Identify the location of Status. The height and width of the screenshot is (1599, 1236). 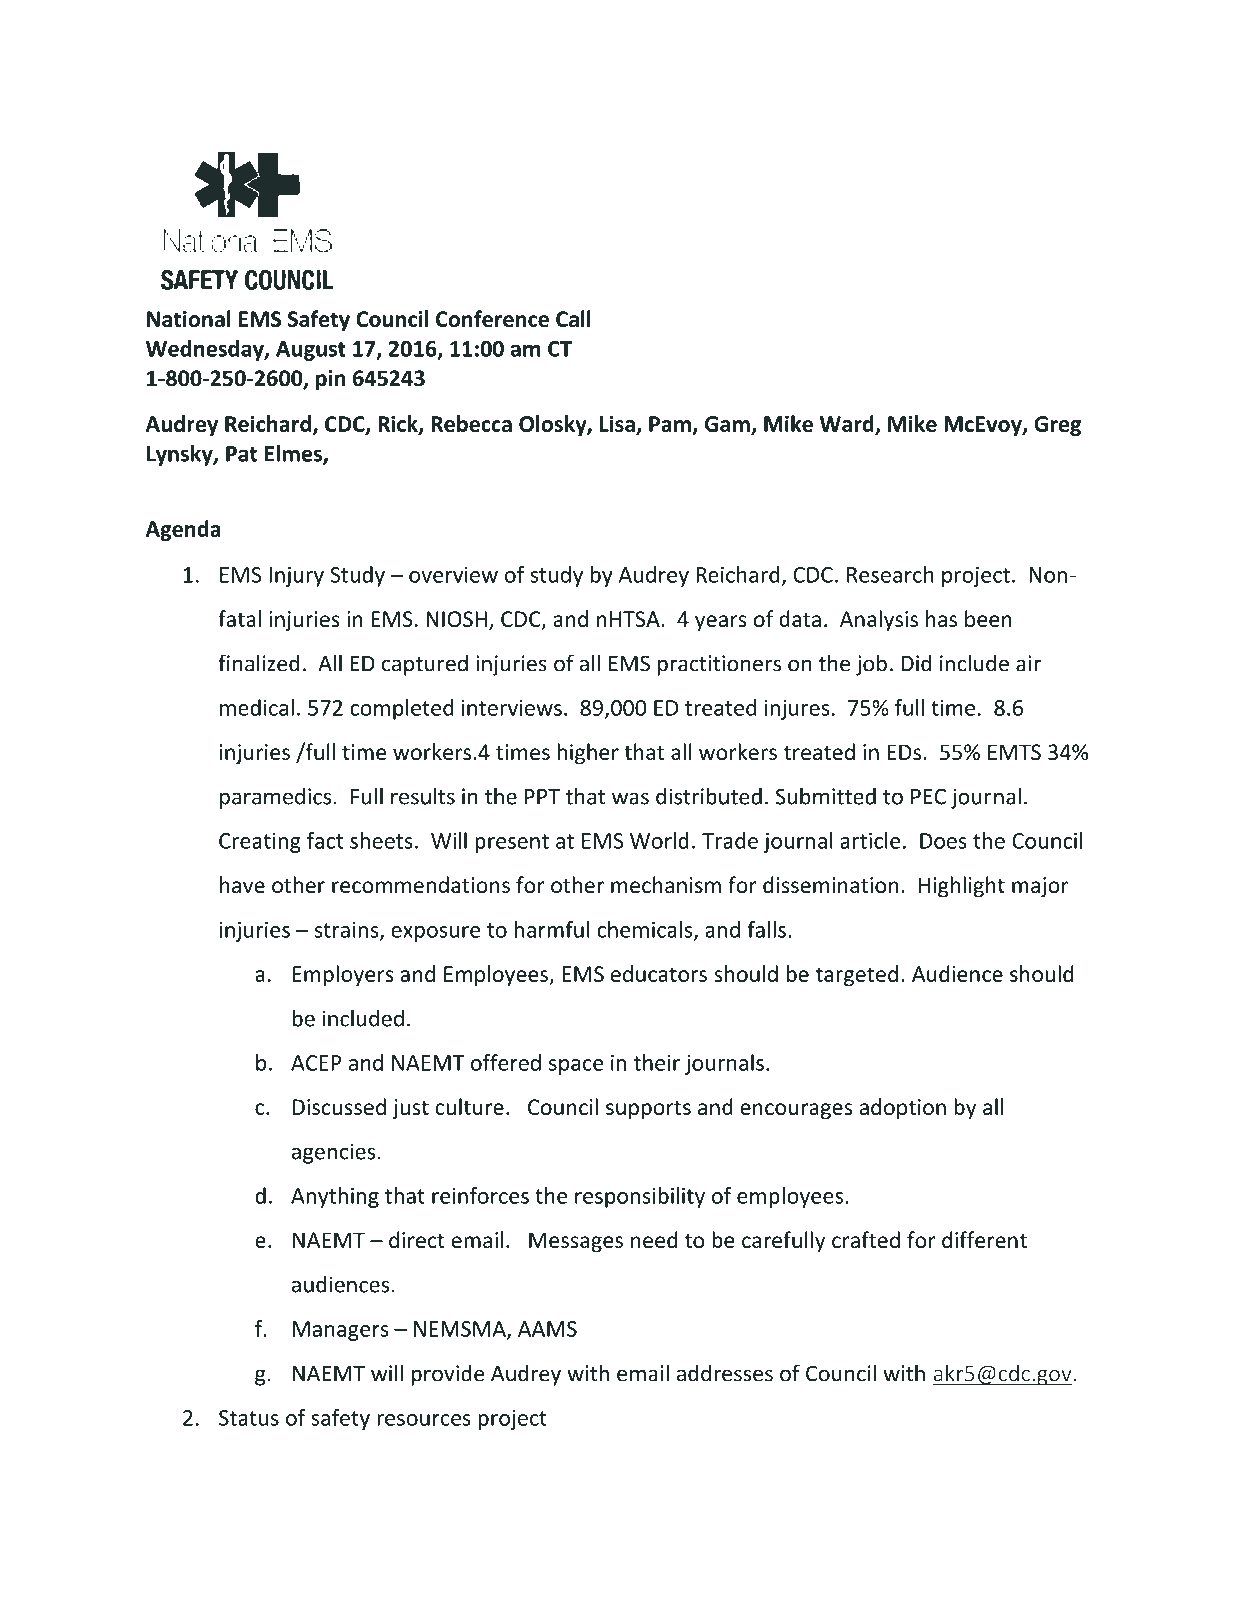
(249, 1418).
